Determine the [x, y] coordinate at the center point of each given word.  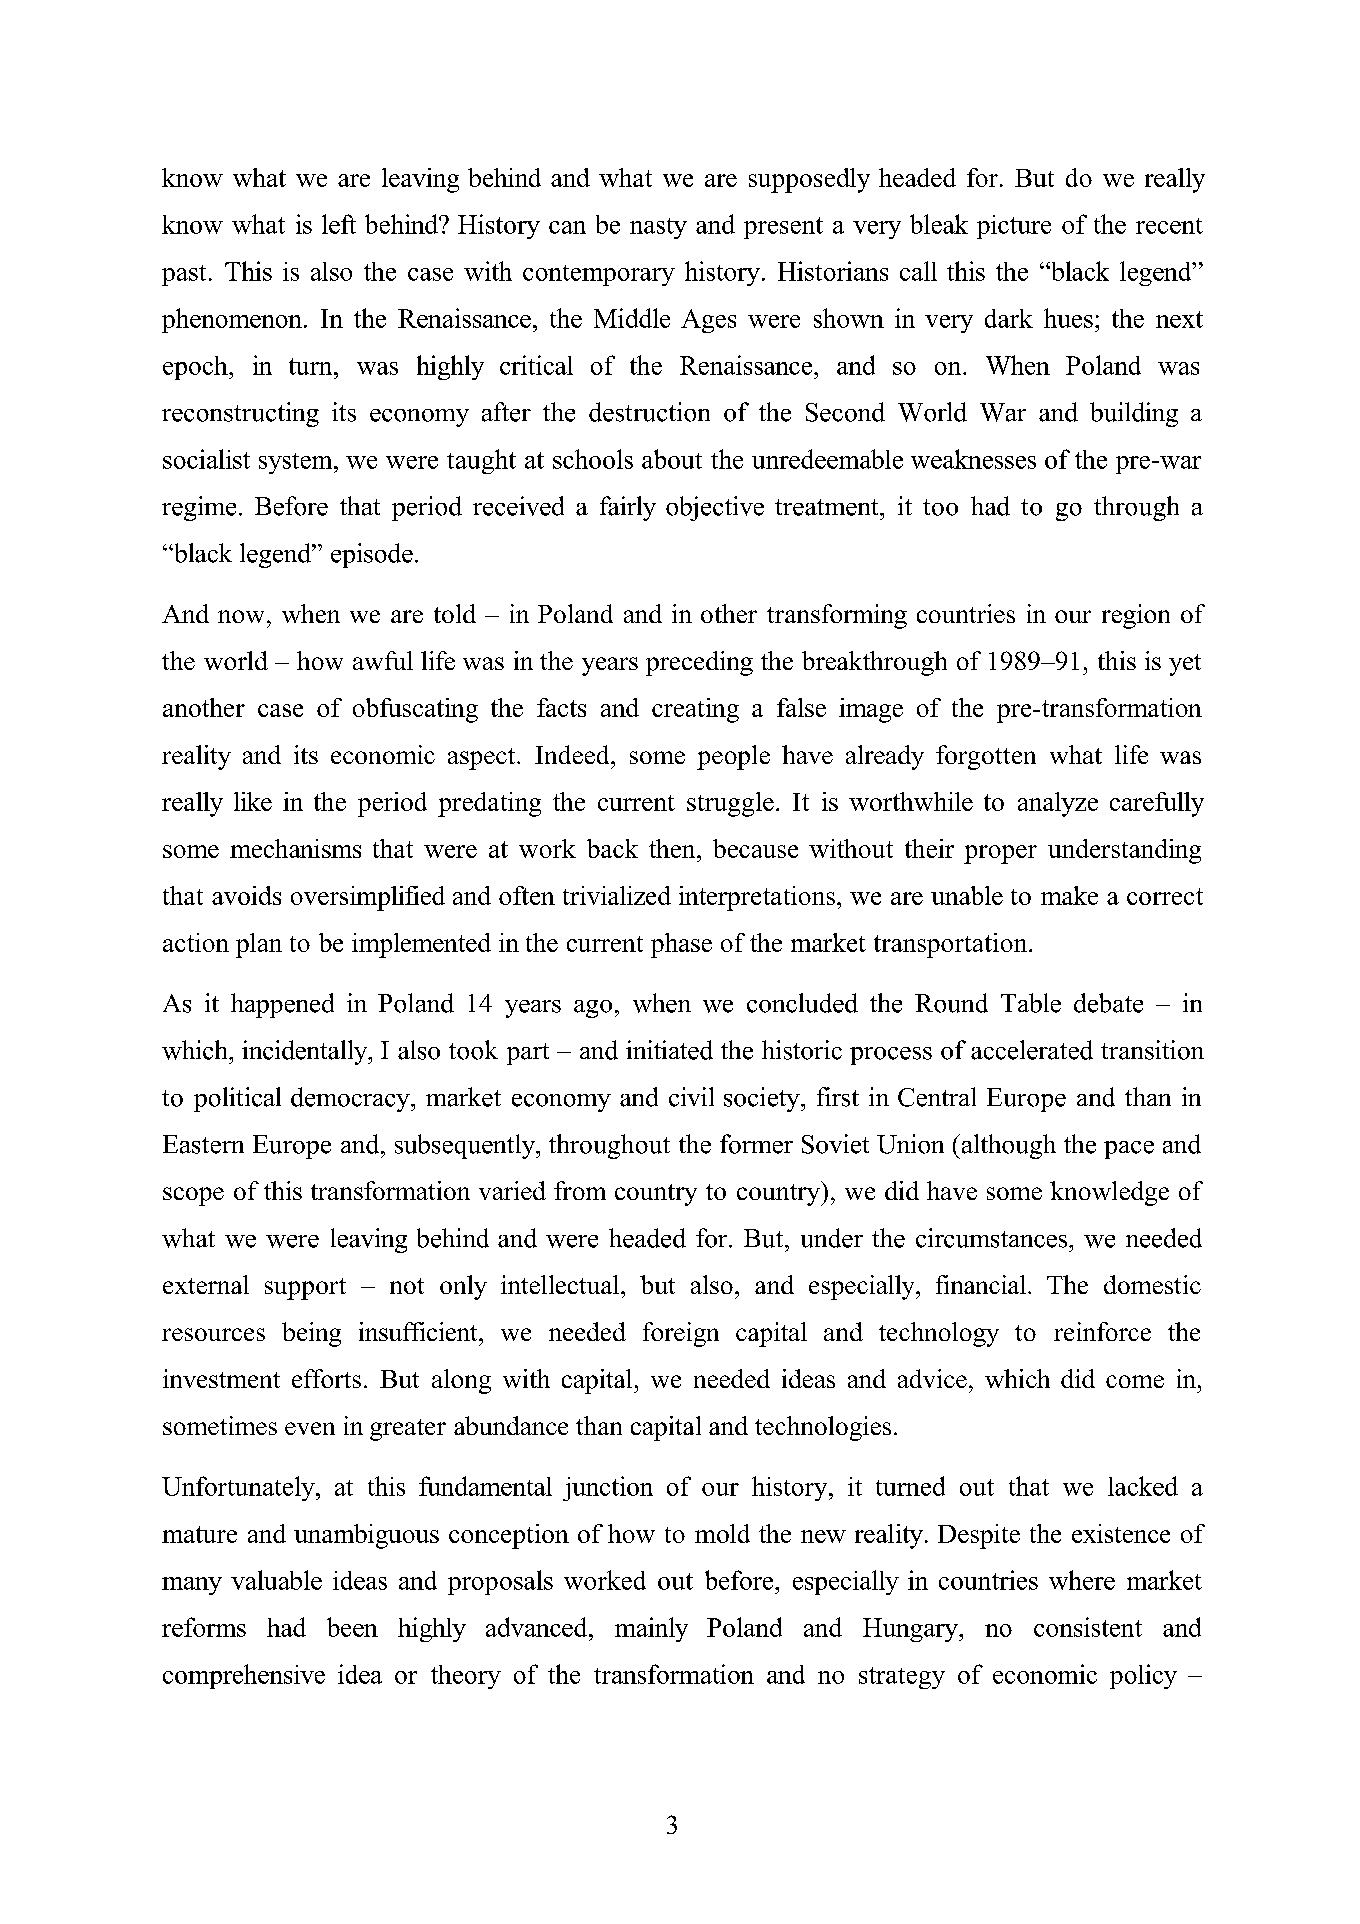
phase [681, 945]
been [352, 1627]
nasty [658, 228]
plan [259, 945]
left [339, 224]
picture [1014, 227]
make [1069, 895]
